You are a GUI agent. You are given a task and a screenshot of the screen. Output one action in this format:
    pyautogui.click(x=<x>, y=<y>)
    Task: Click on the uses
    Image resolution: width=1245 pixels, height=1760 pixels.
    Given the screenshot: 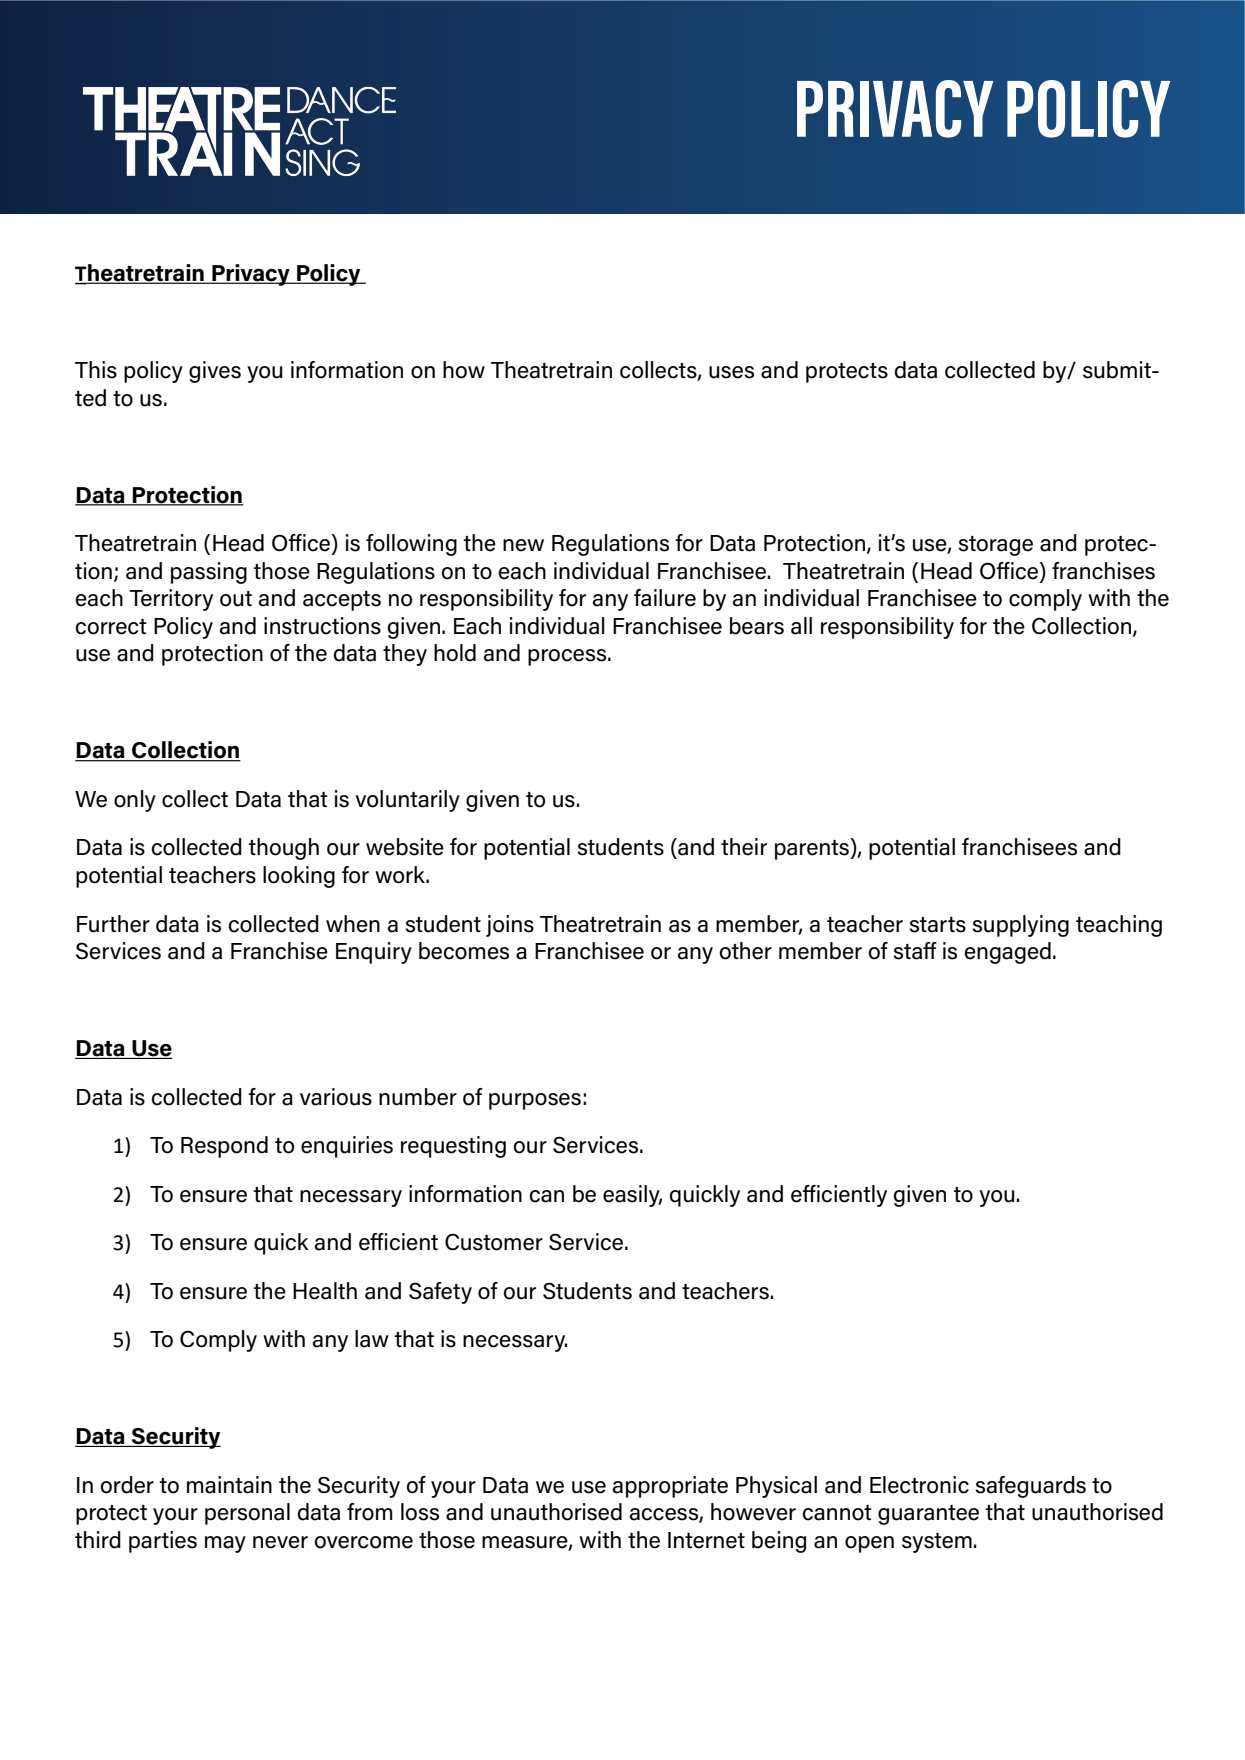 What is the action you would take?
    pyautogui.click(x=731, y=372)
